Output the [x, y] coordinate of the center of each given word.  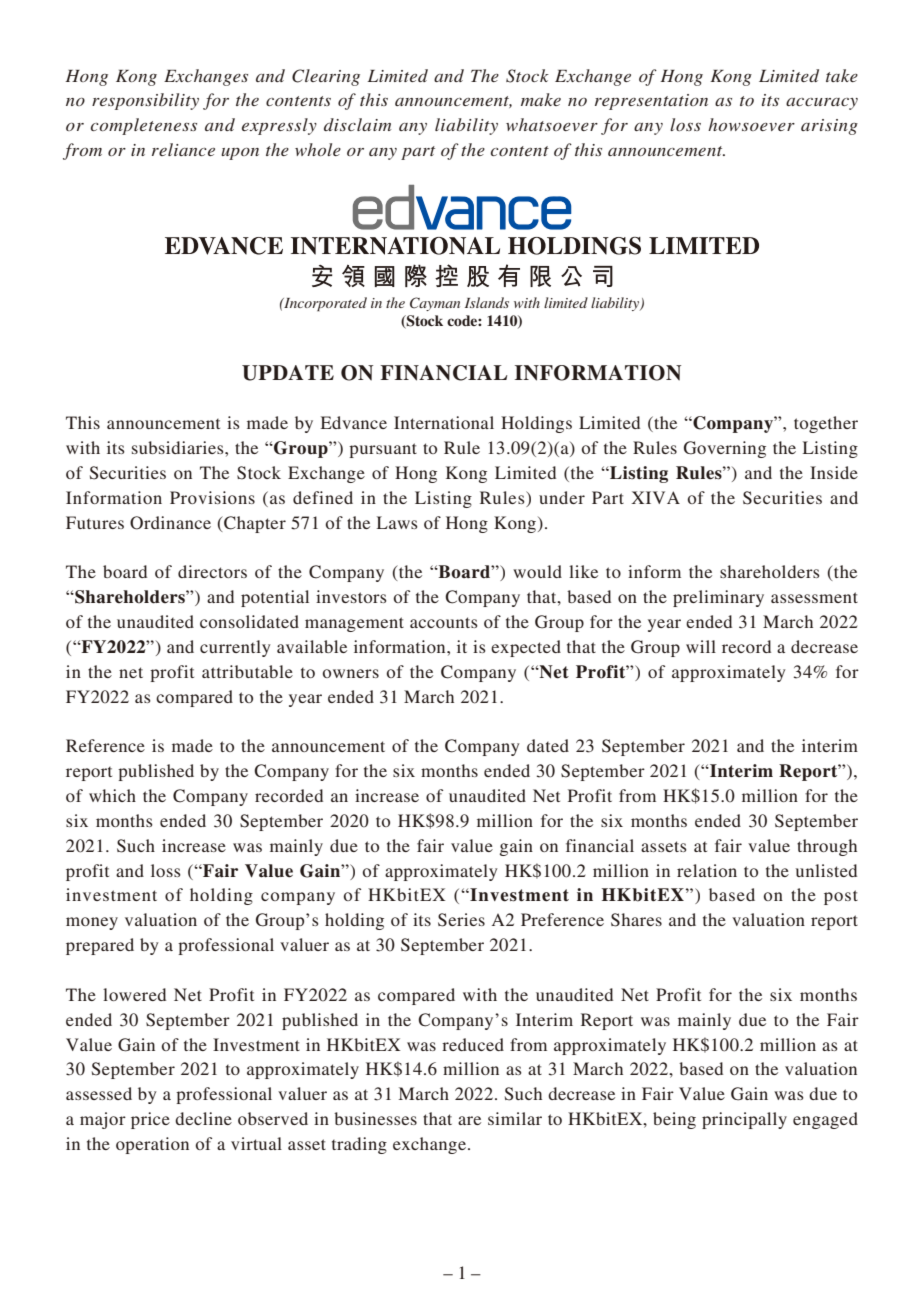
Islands [487, 302]
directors [212, 571]
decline [203, 1118]
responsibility [145, 101]
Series [461, 920]
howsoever [751, 124]
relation [707, 870]
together [826, 424]
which [112, 795]
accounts [444, 622]
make [541, 99]
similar [515, 1118]
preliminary [718, 598]
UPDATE [288, 373]
